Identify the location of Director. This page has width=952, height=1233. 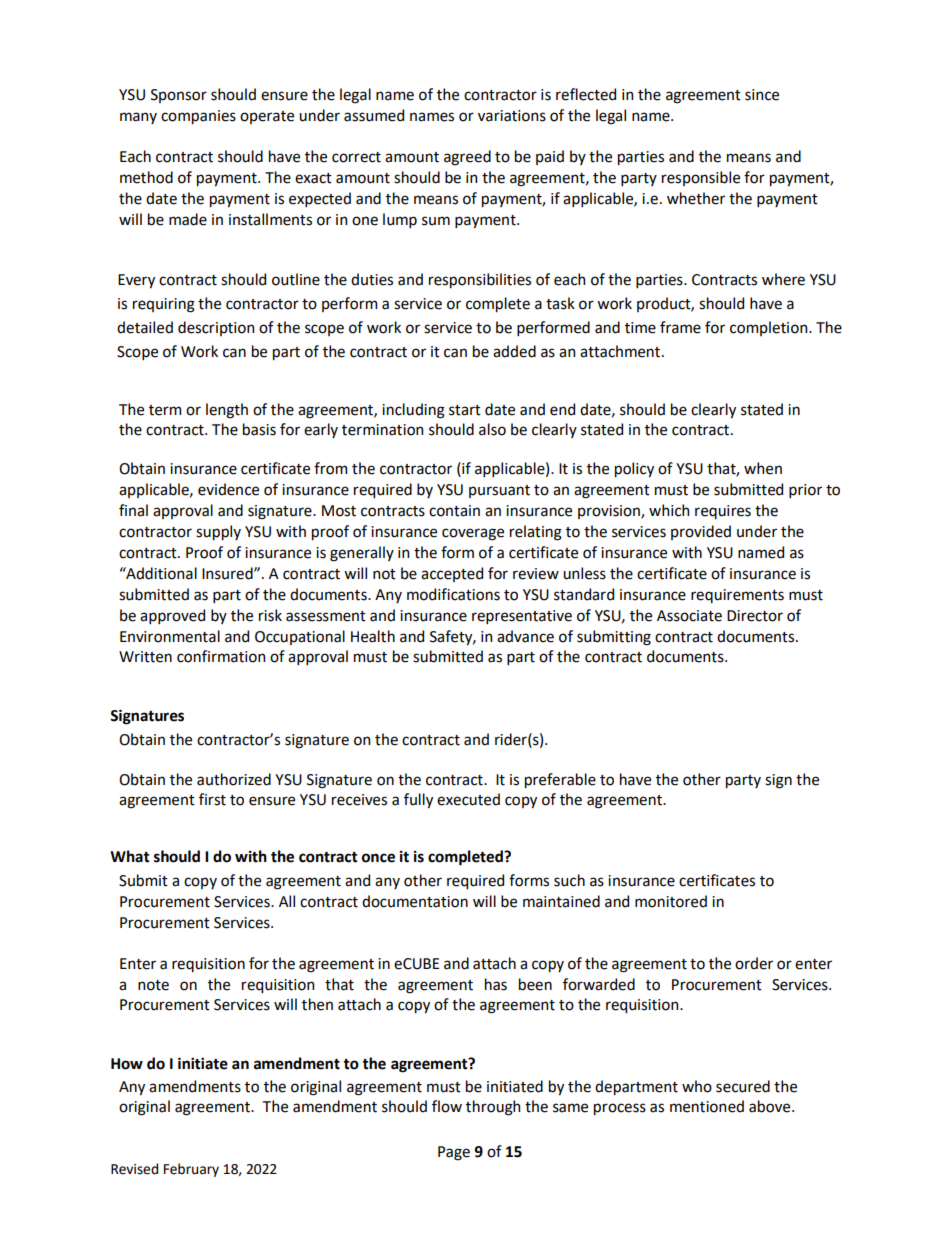
(755, 616).
